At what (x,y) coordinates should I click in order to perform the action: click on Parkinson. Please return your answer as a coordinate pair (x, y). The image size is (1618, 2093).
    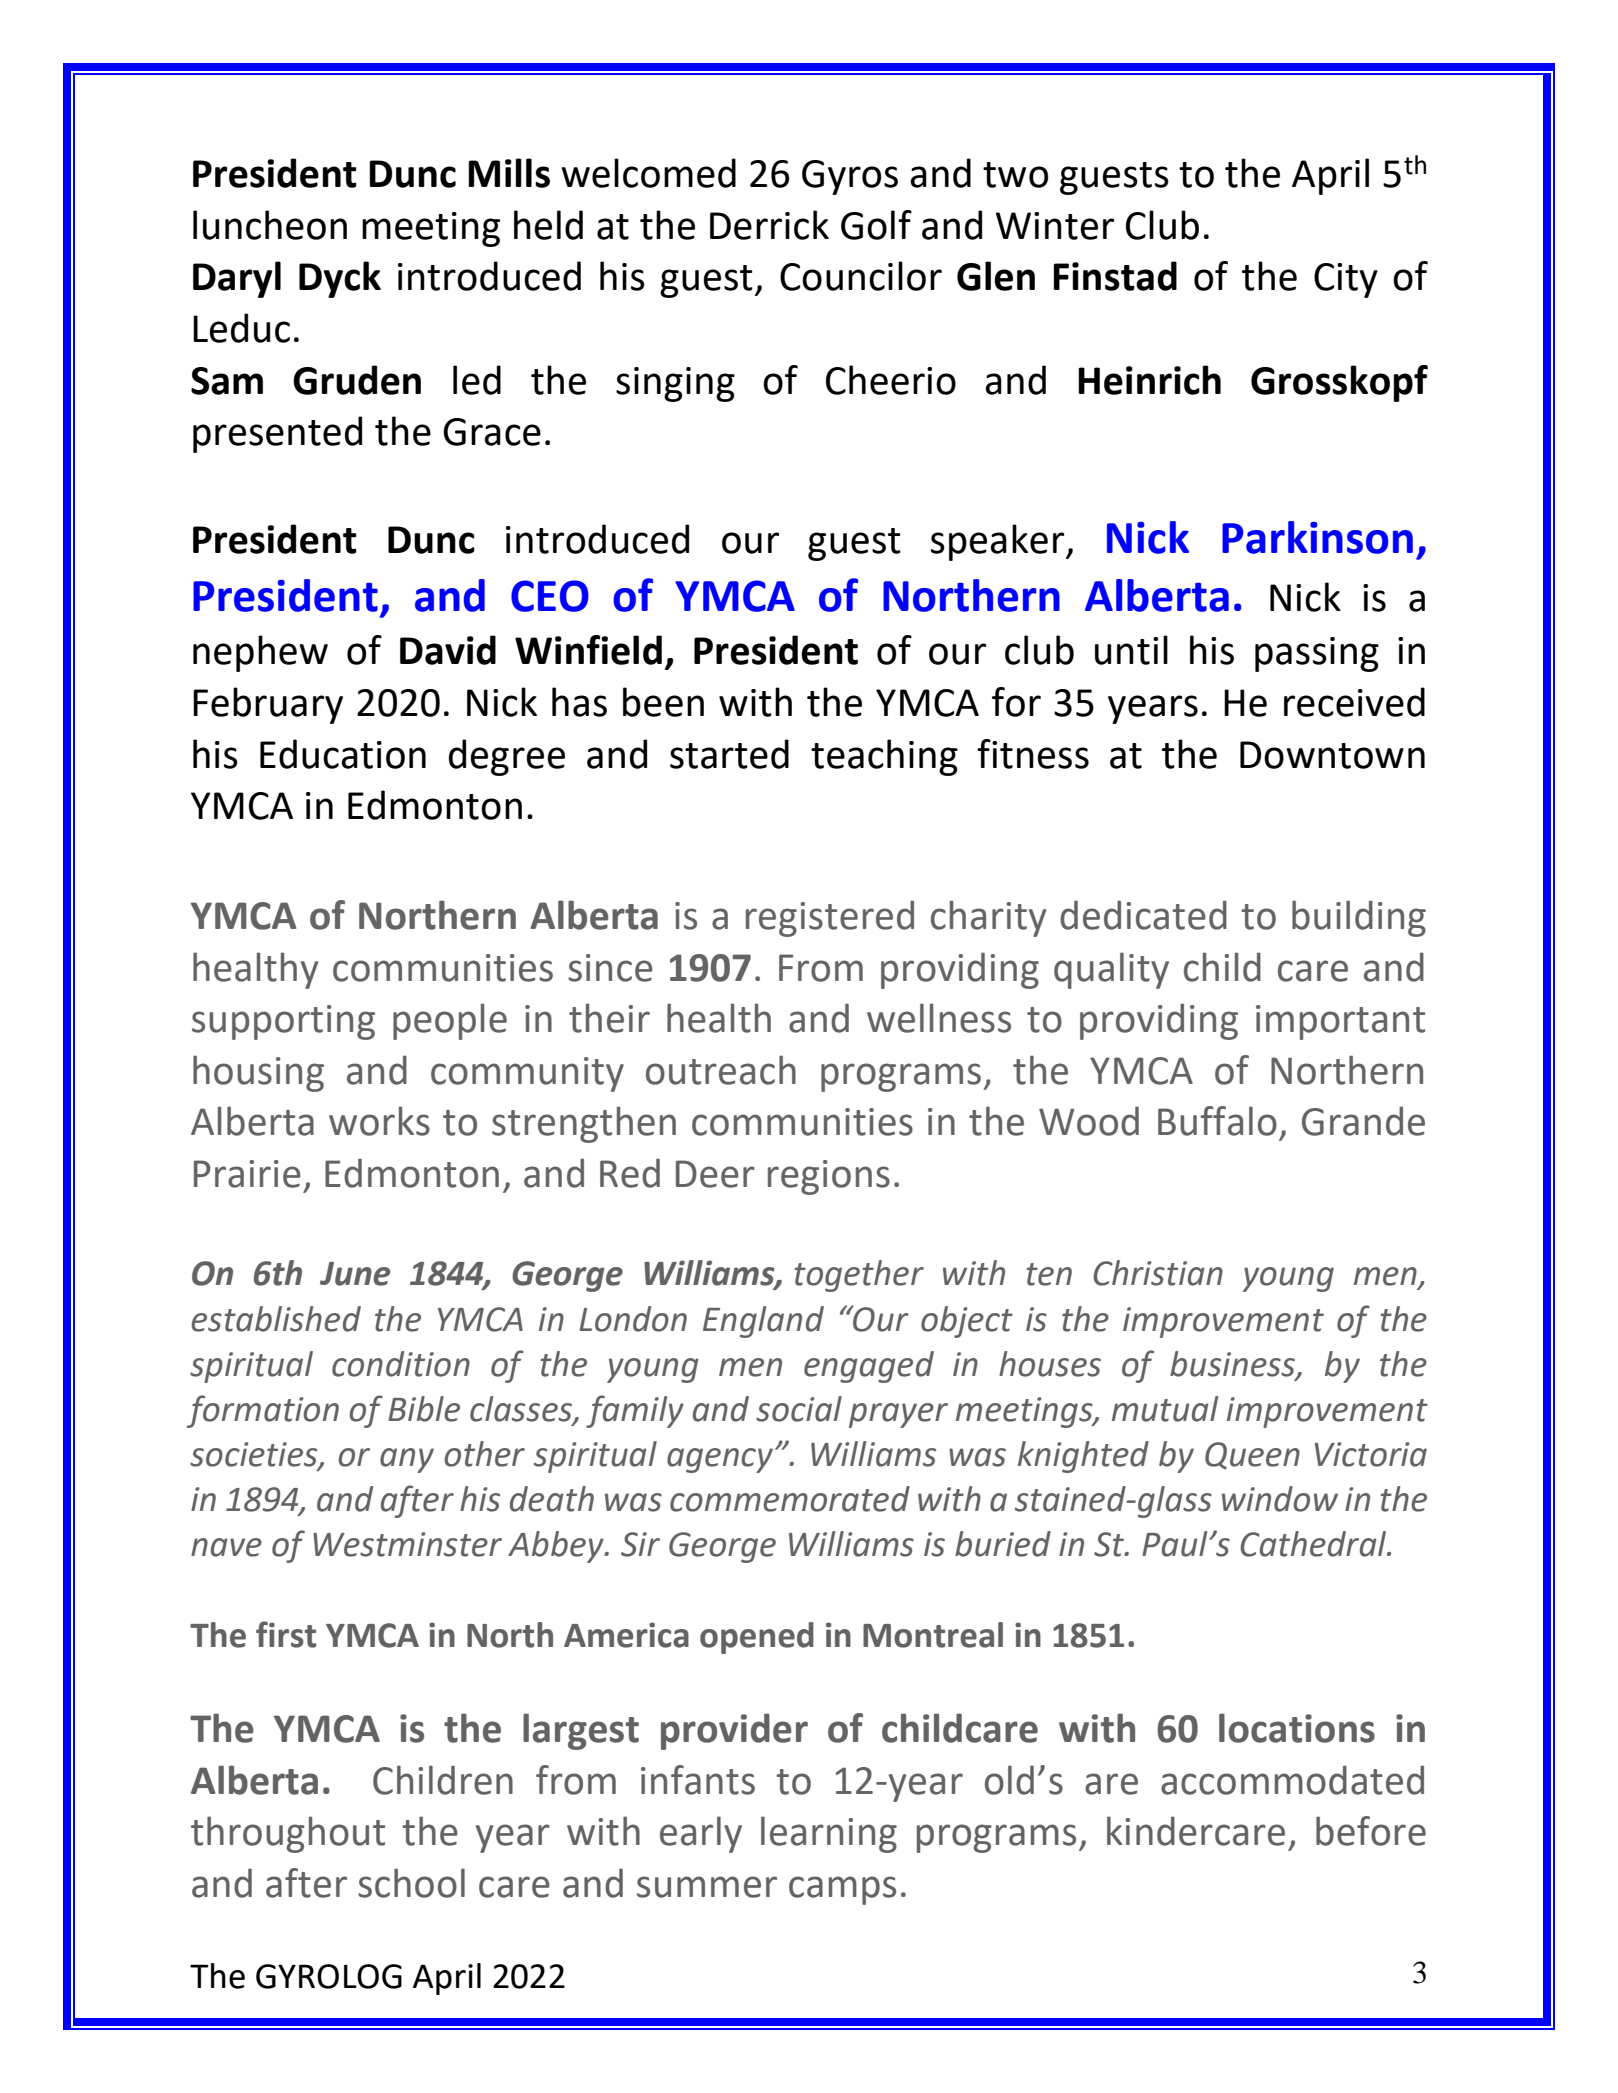
    Looking at the image, I should click on (1317, 537).
